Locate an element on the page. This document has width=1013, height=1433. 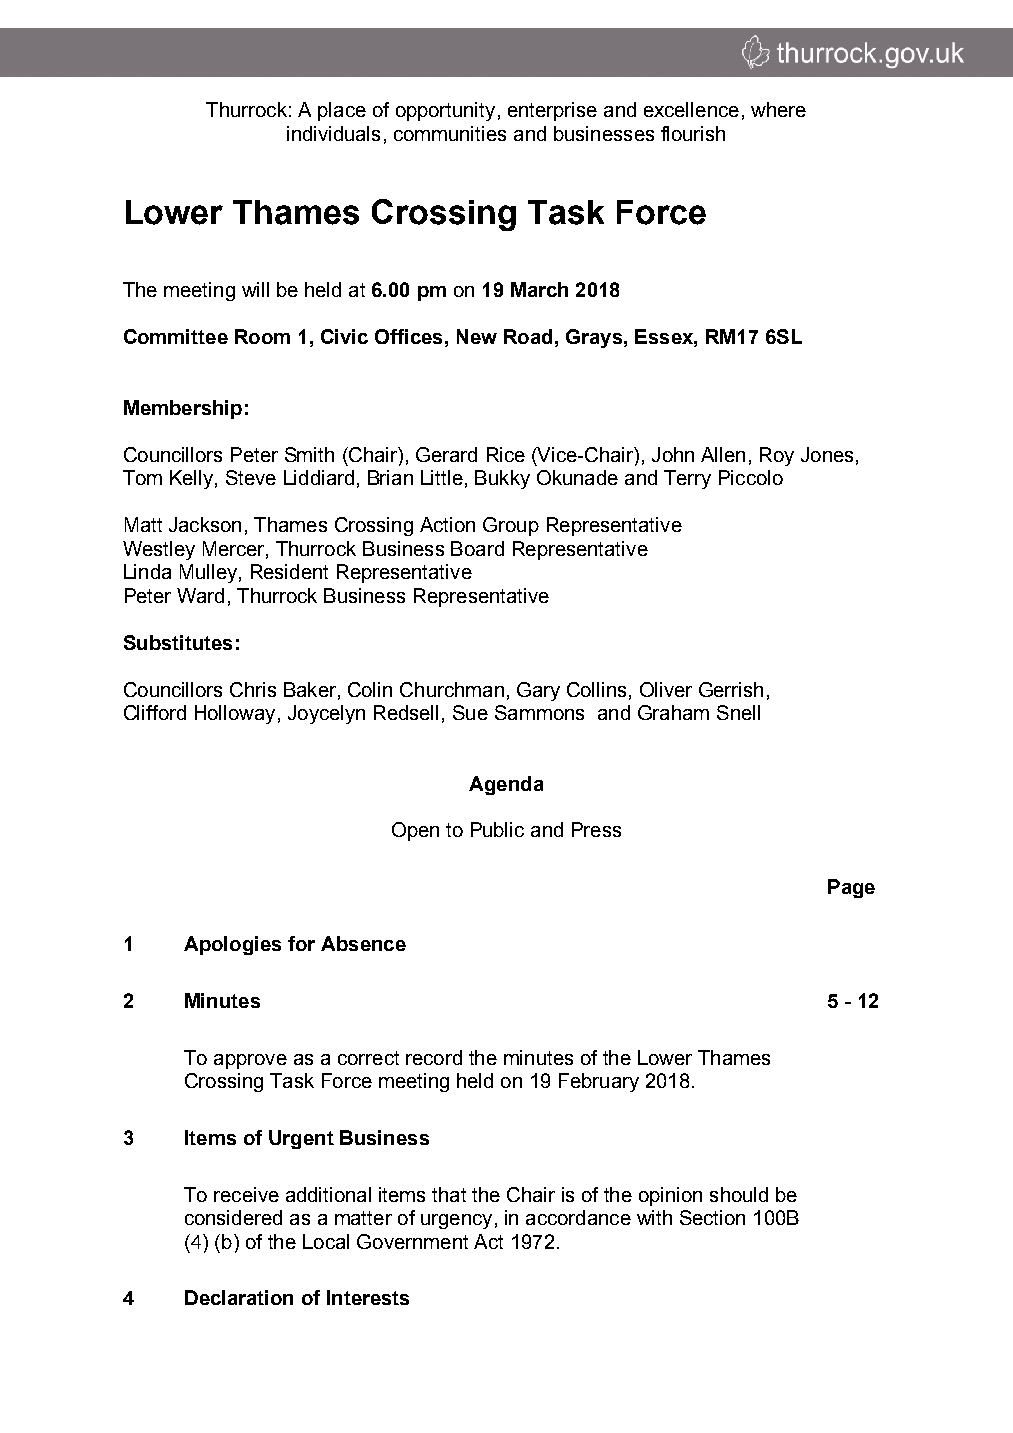
Sue is located at coordinates (470, 712).
